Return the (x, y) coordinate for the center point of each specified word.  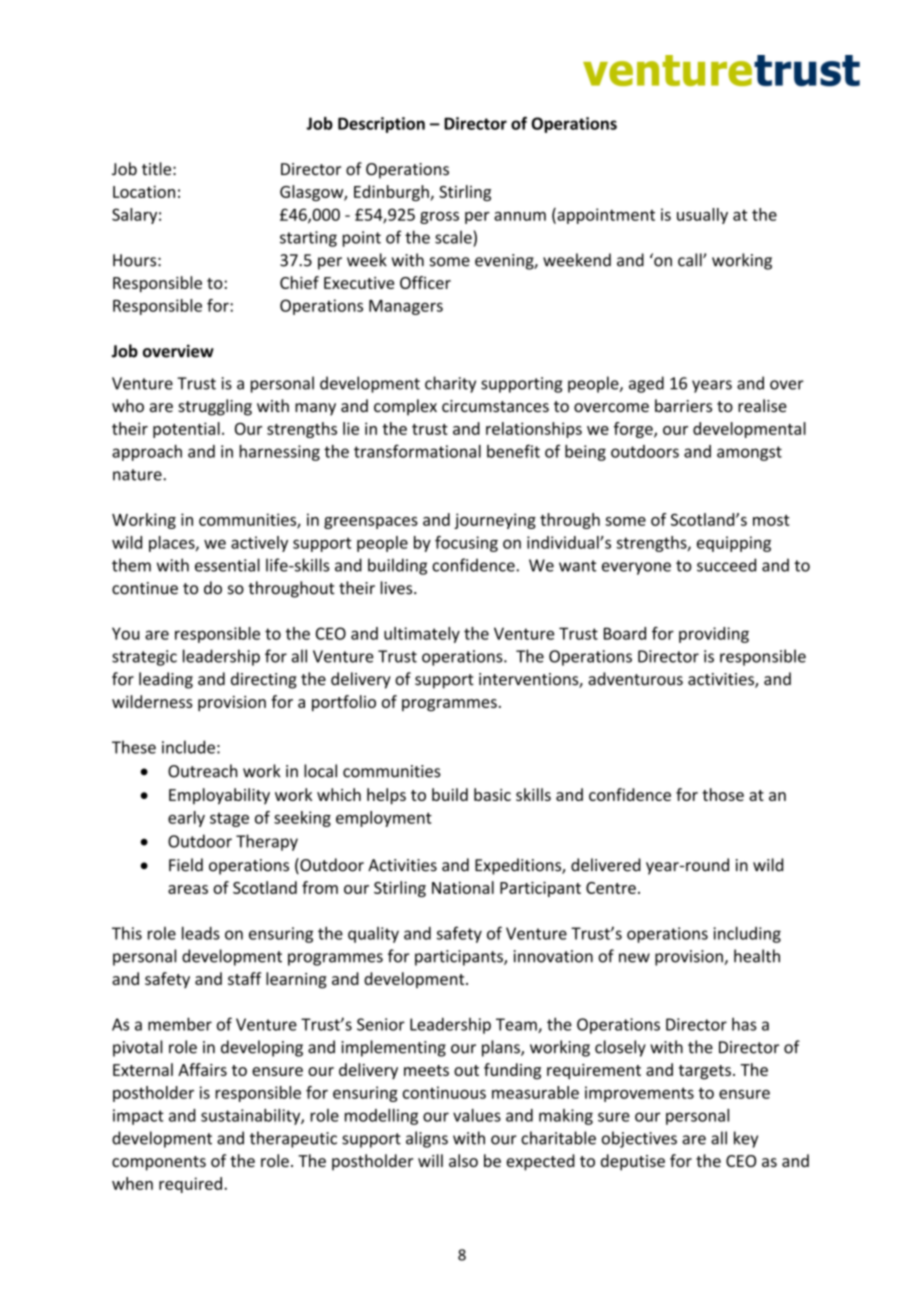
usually (702, 216)
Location (144, 191)
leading (166, 680)
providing (714, 635)
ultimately (422, 635)
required (190, 1185)
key (746, 1139)
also (463, 1160)
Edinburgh (392, 193)
